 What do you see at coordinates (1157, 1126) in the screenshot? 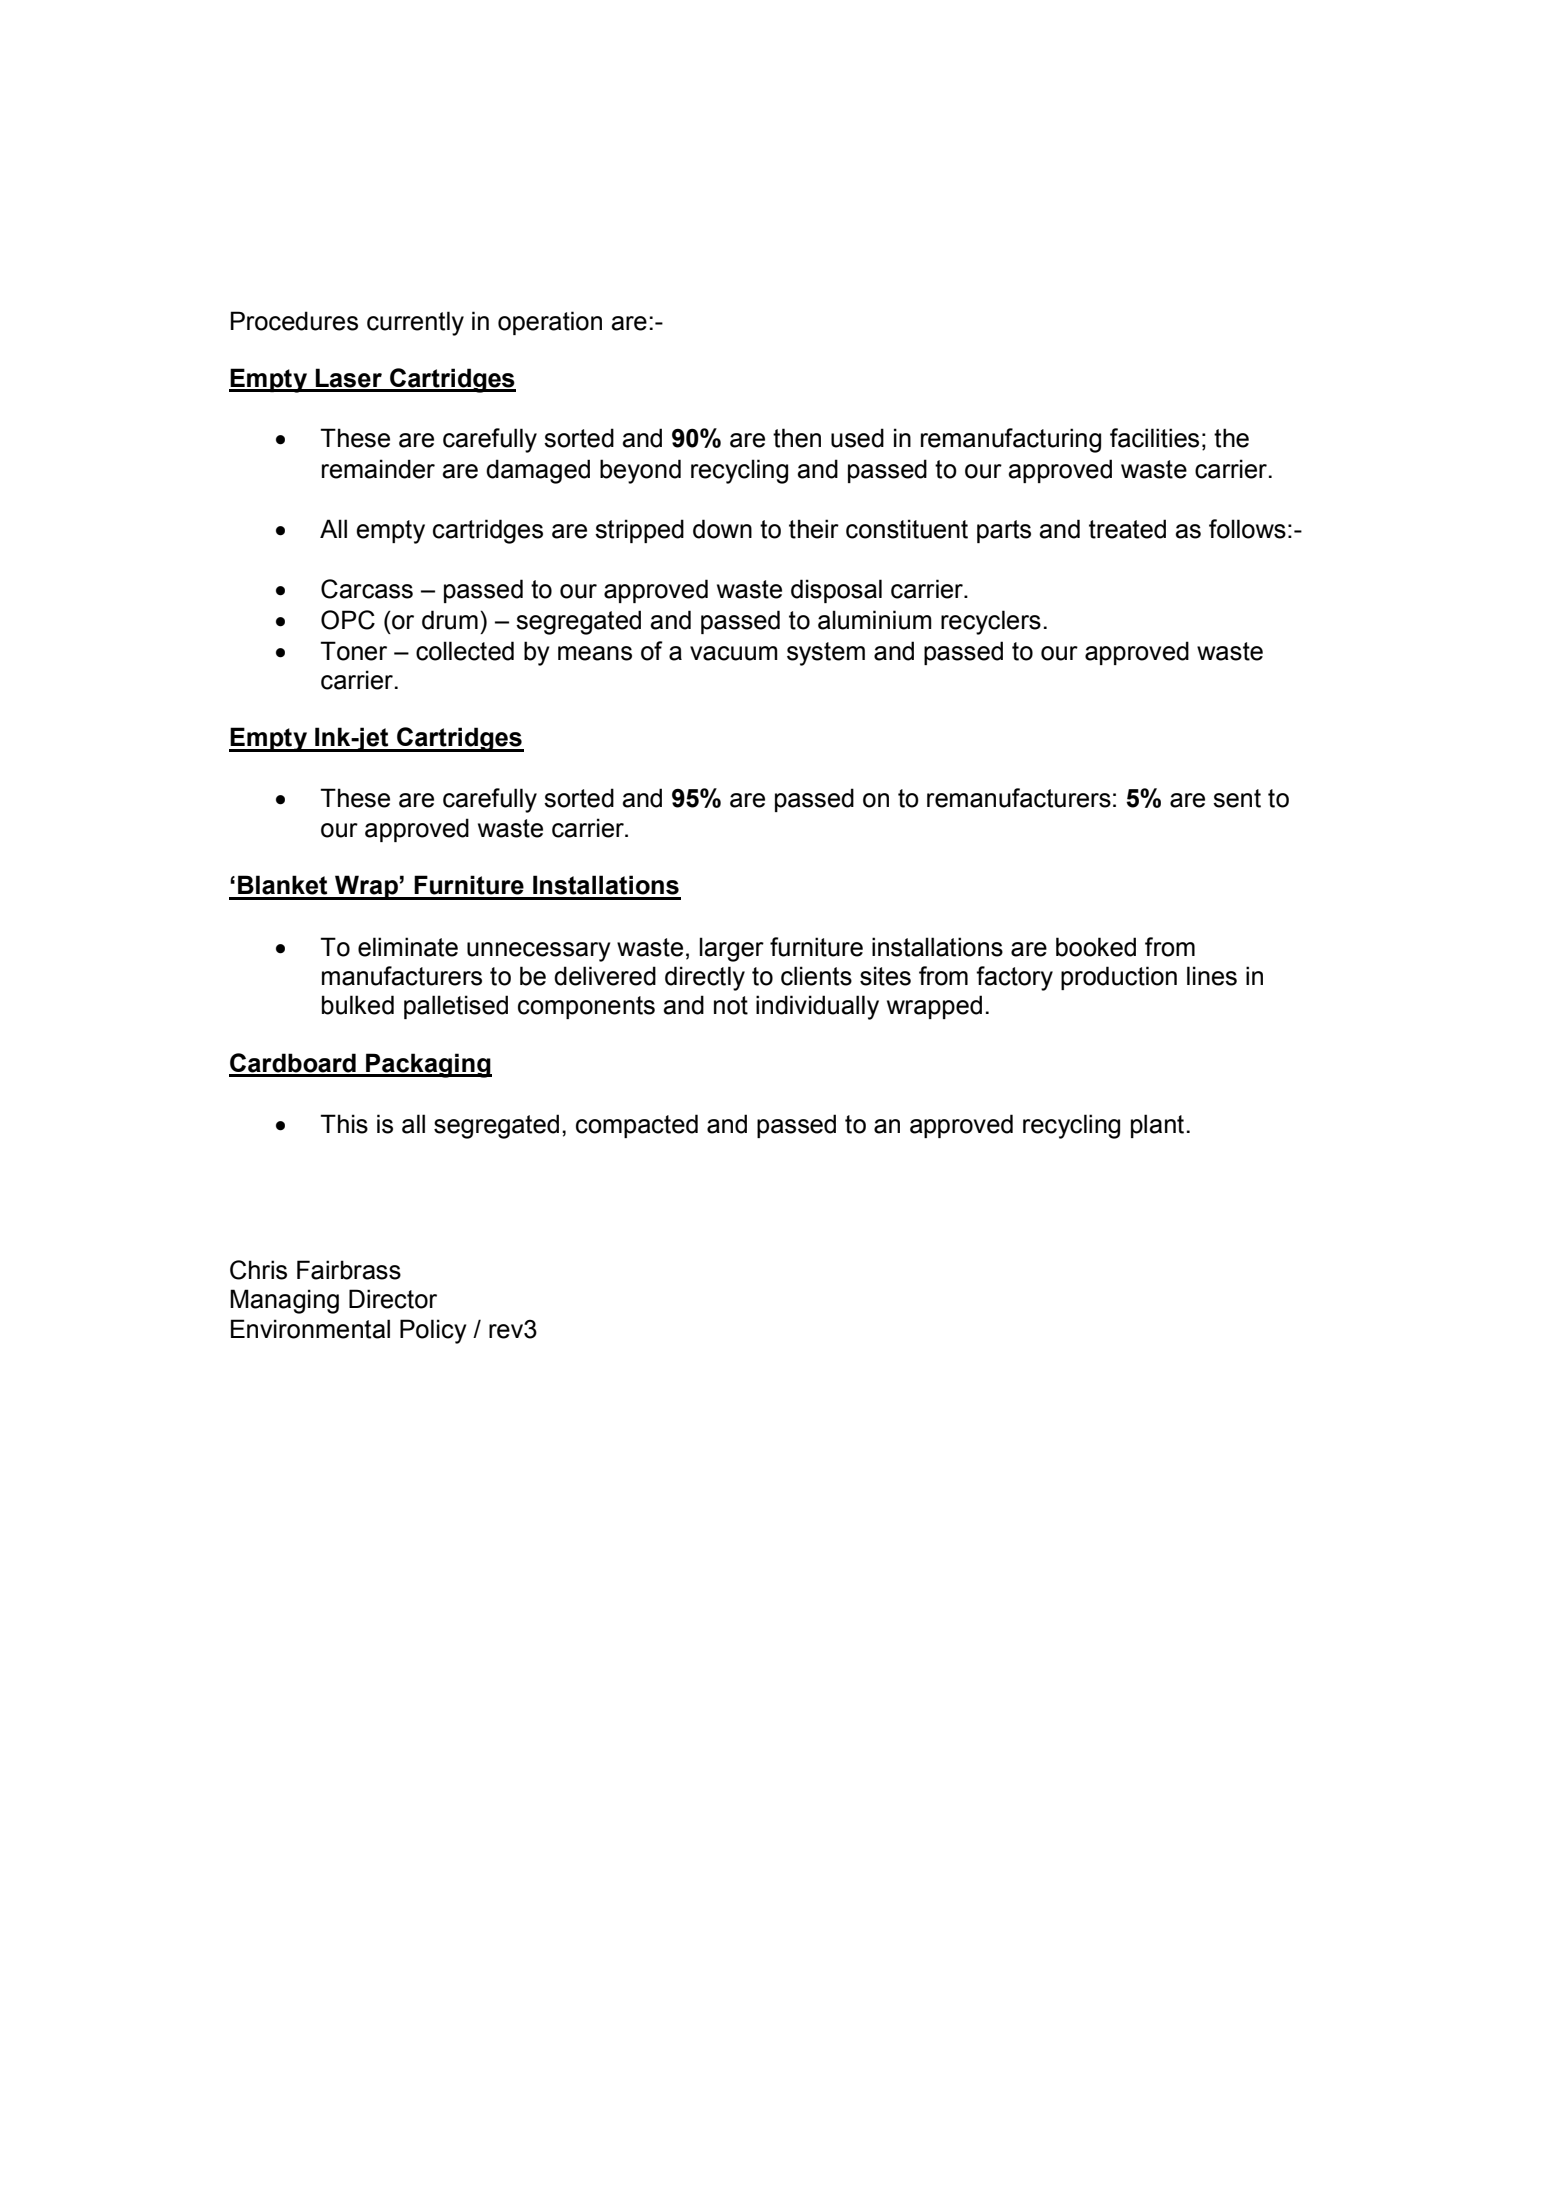
I see `plant` at bounding box center [1157, 1126].
